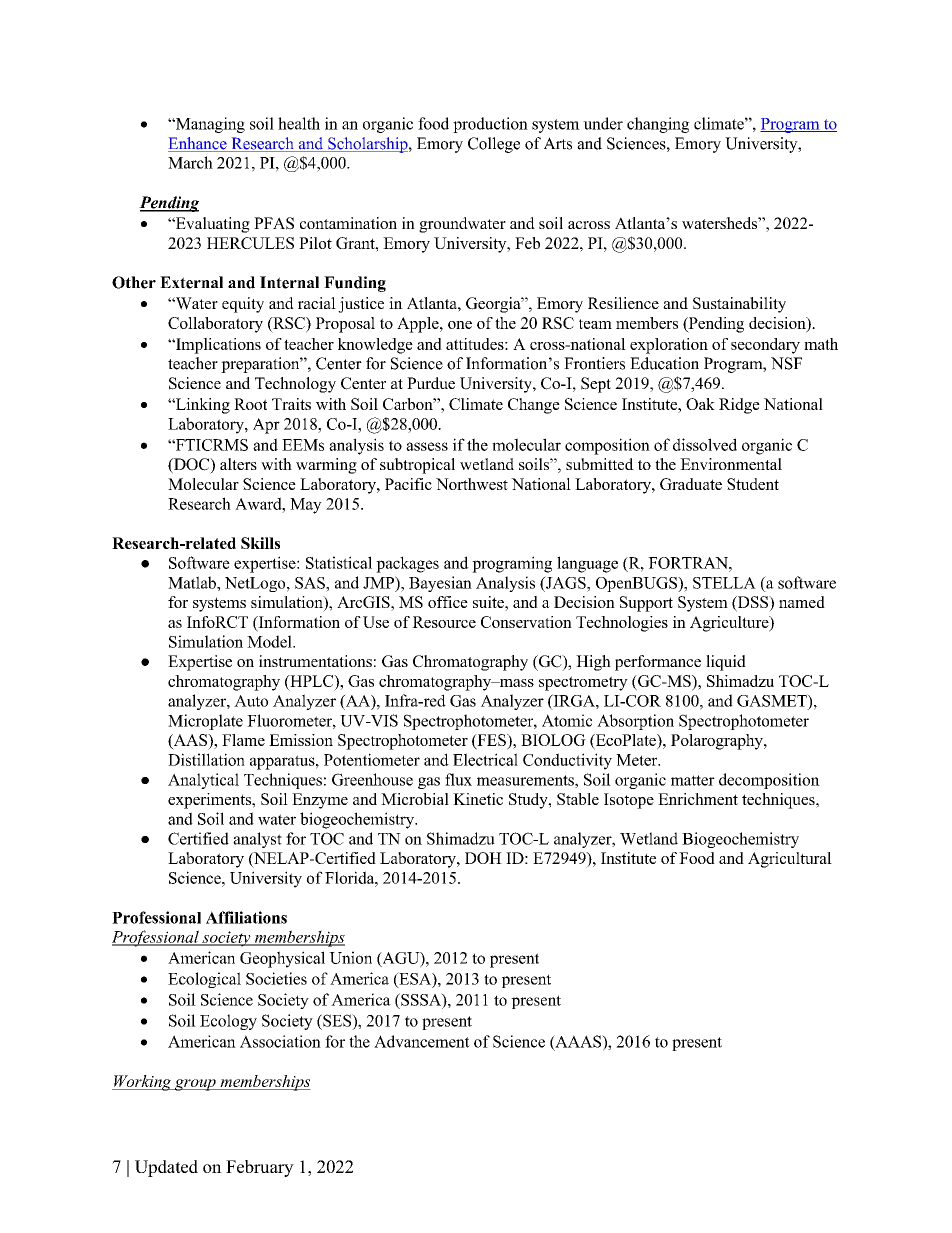 The height and width of the screenshot is (1233, 952). Describe the element at coordinates (198, 144) in the screenshot. I see `Enhance` at that location.
